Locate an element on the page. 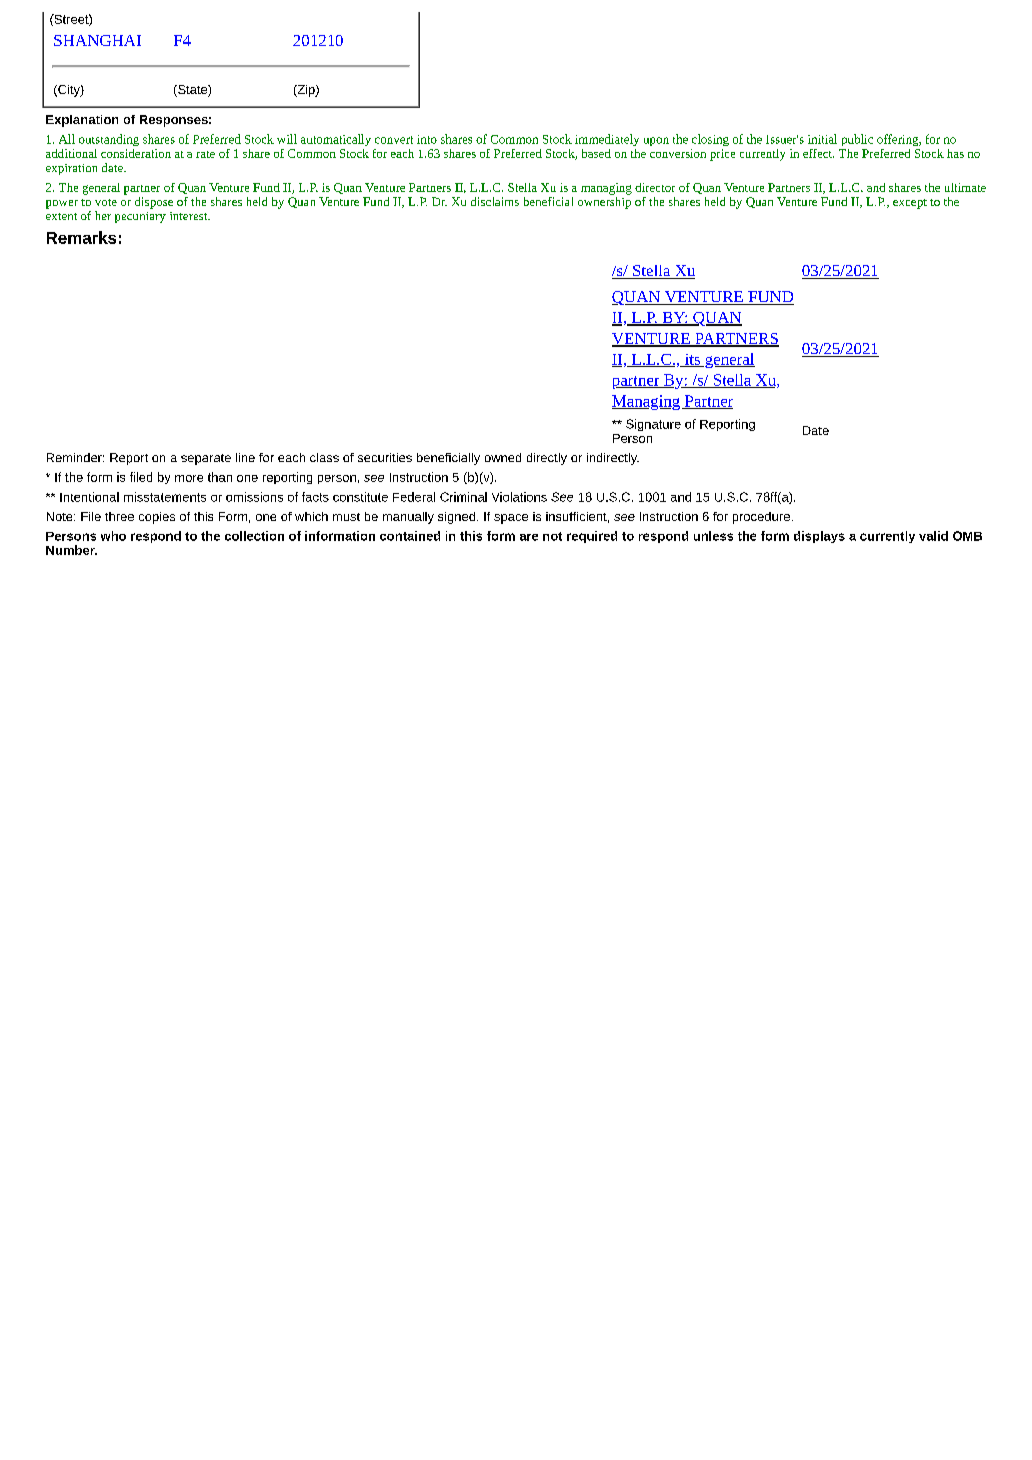 The width and height of the image is (1032, 1460). displays is located at coordinates (819, 537).
